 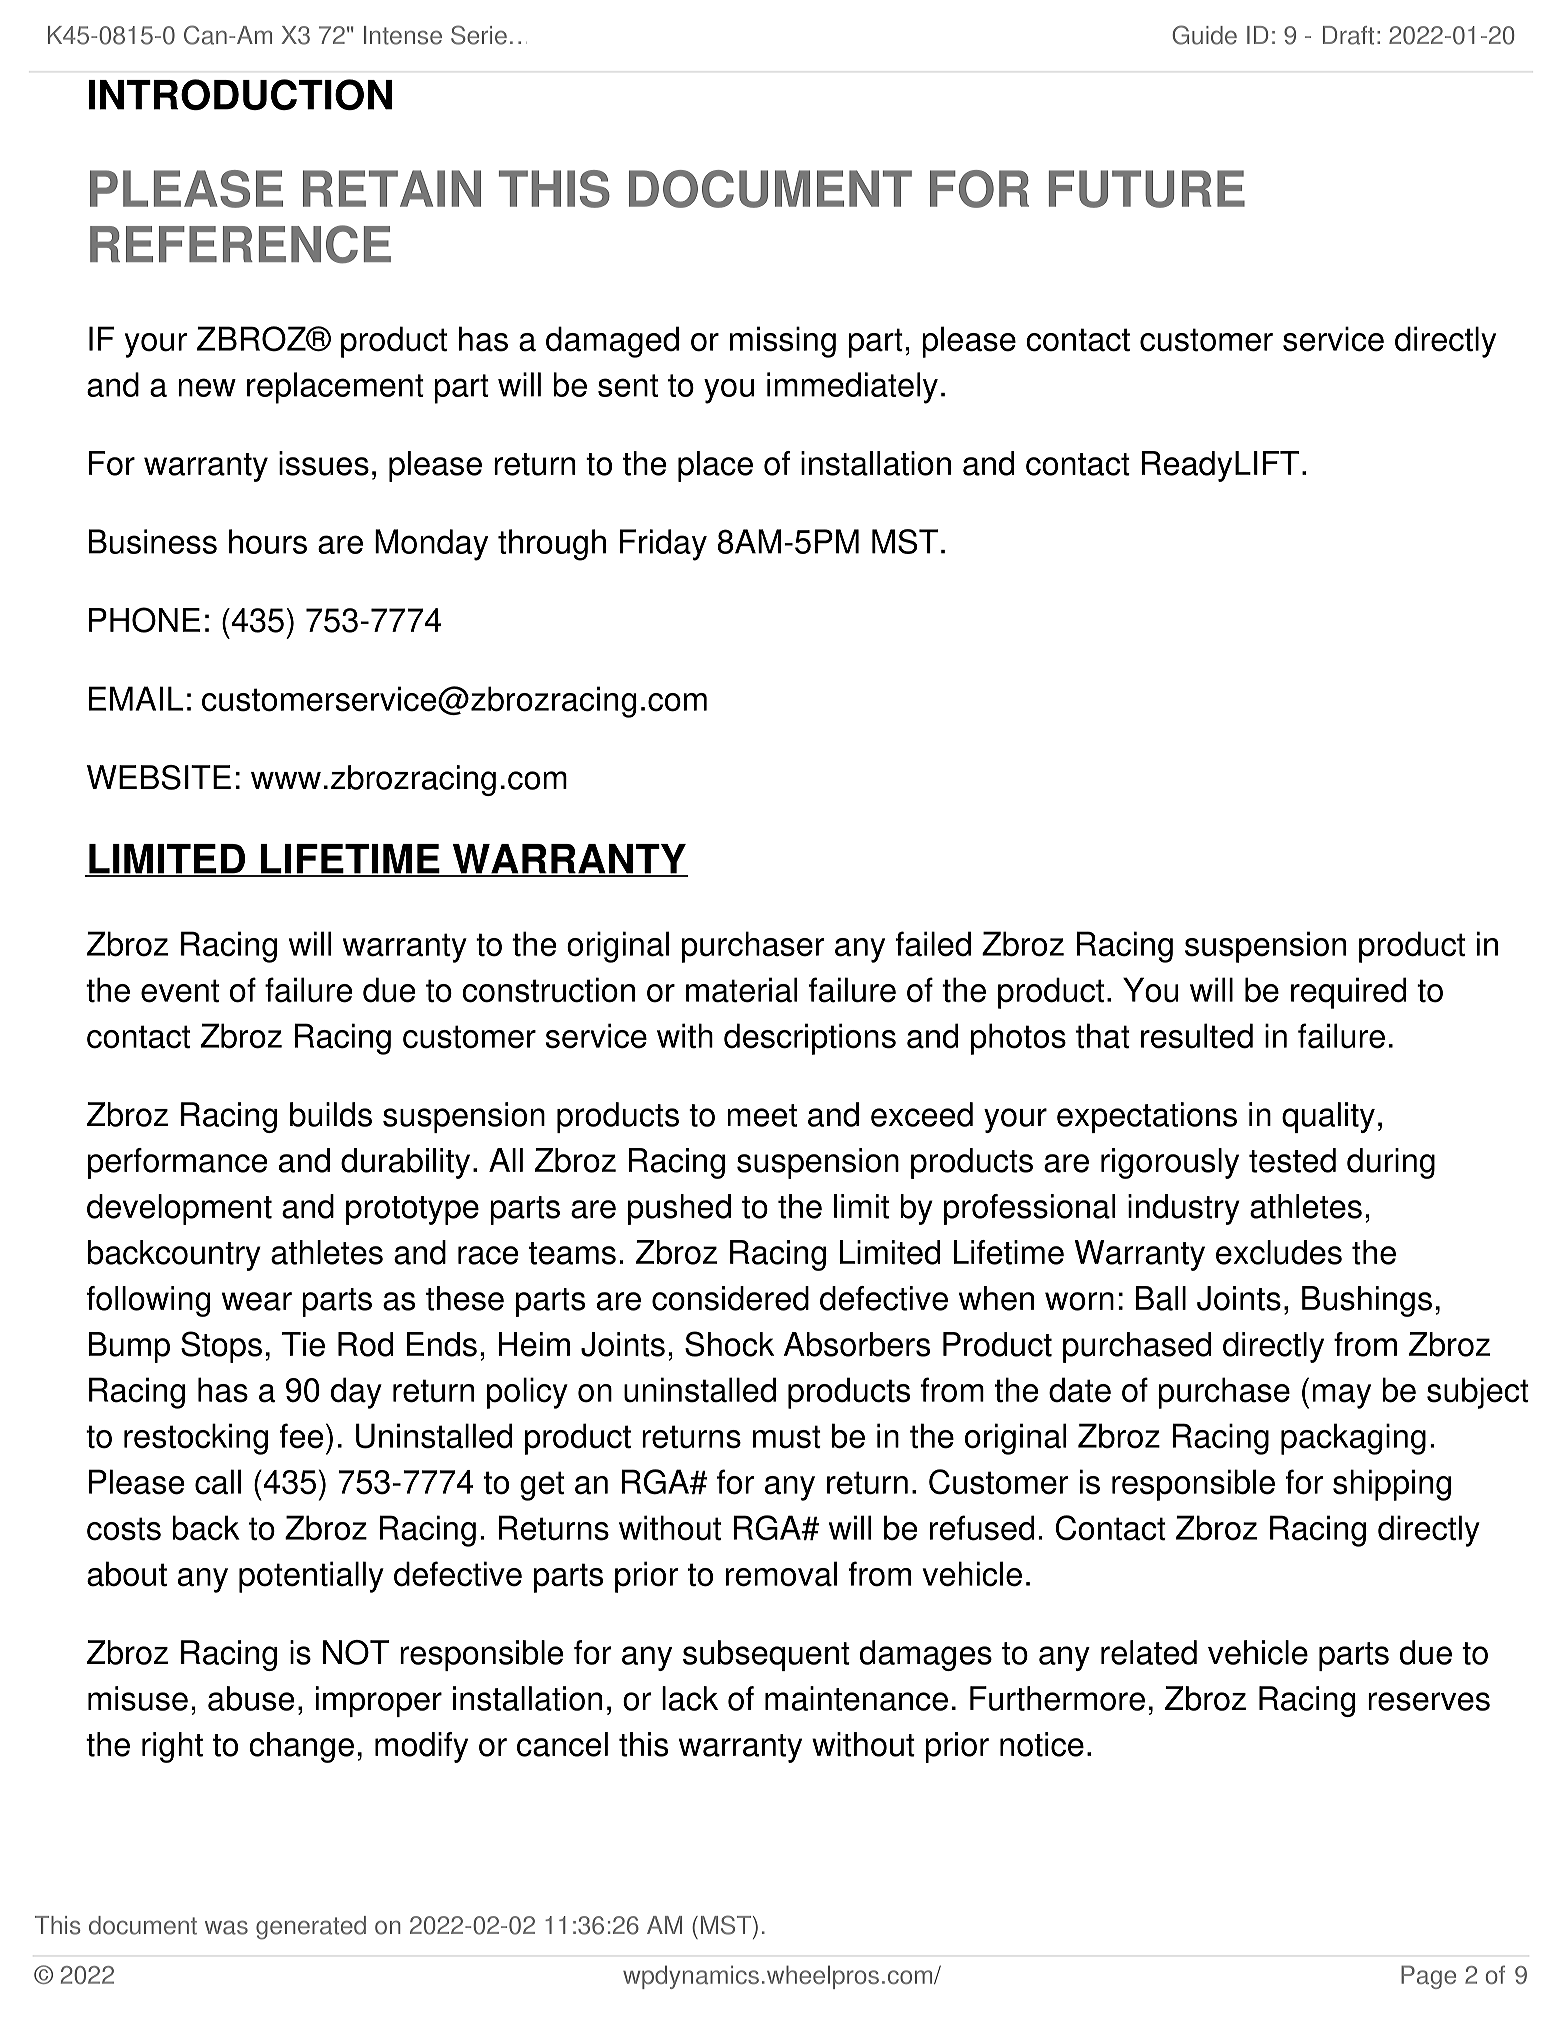 What do you see at coordinates (268, 541) in the image?
I see `hours` at bounding box center [268, 541].
